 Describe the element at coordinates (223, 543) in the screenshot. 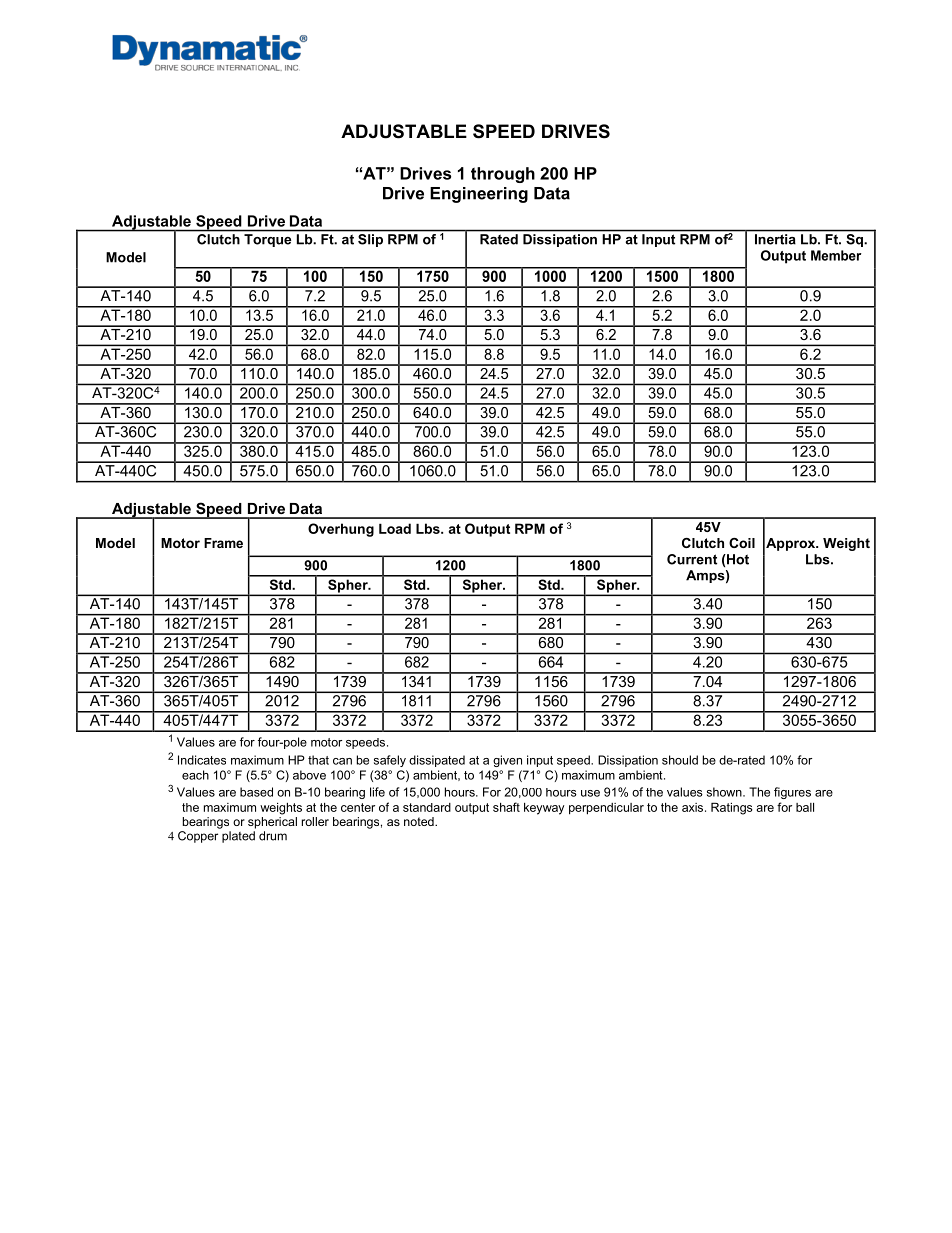

I see `Frame` at that location.
